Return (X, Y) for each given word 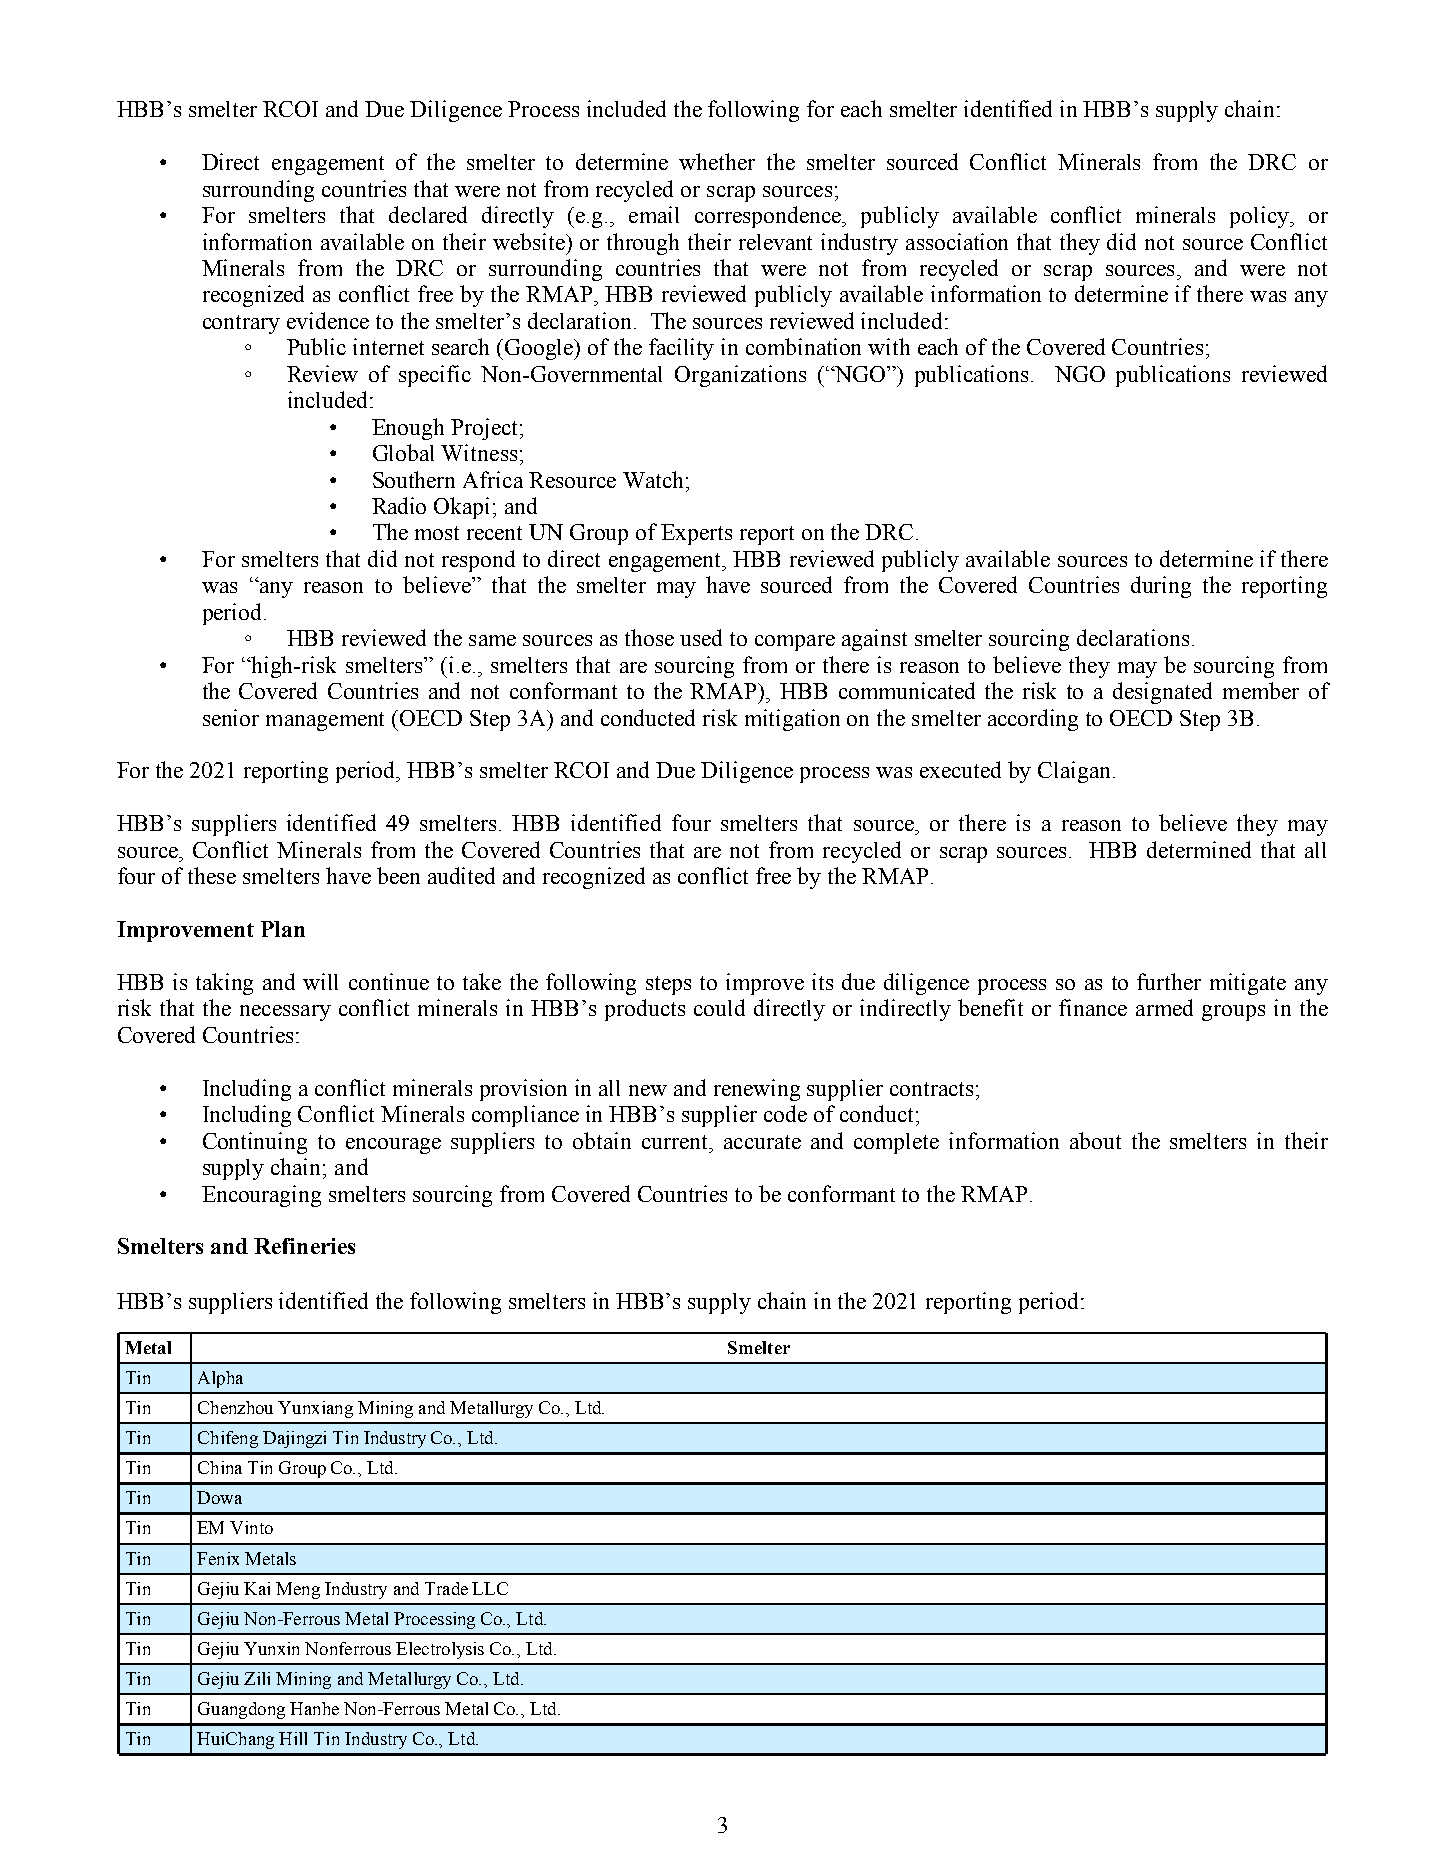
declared (428, 214)
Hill (293, 1738)
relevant (775, 242)
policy (1261, 217)
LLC (490, 1588)
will (320, 981)
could (719, 1007)
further (1169, 981)
